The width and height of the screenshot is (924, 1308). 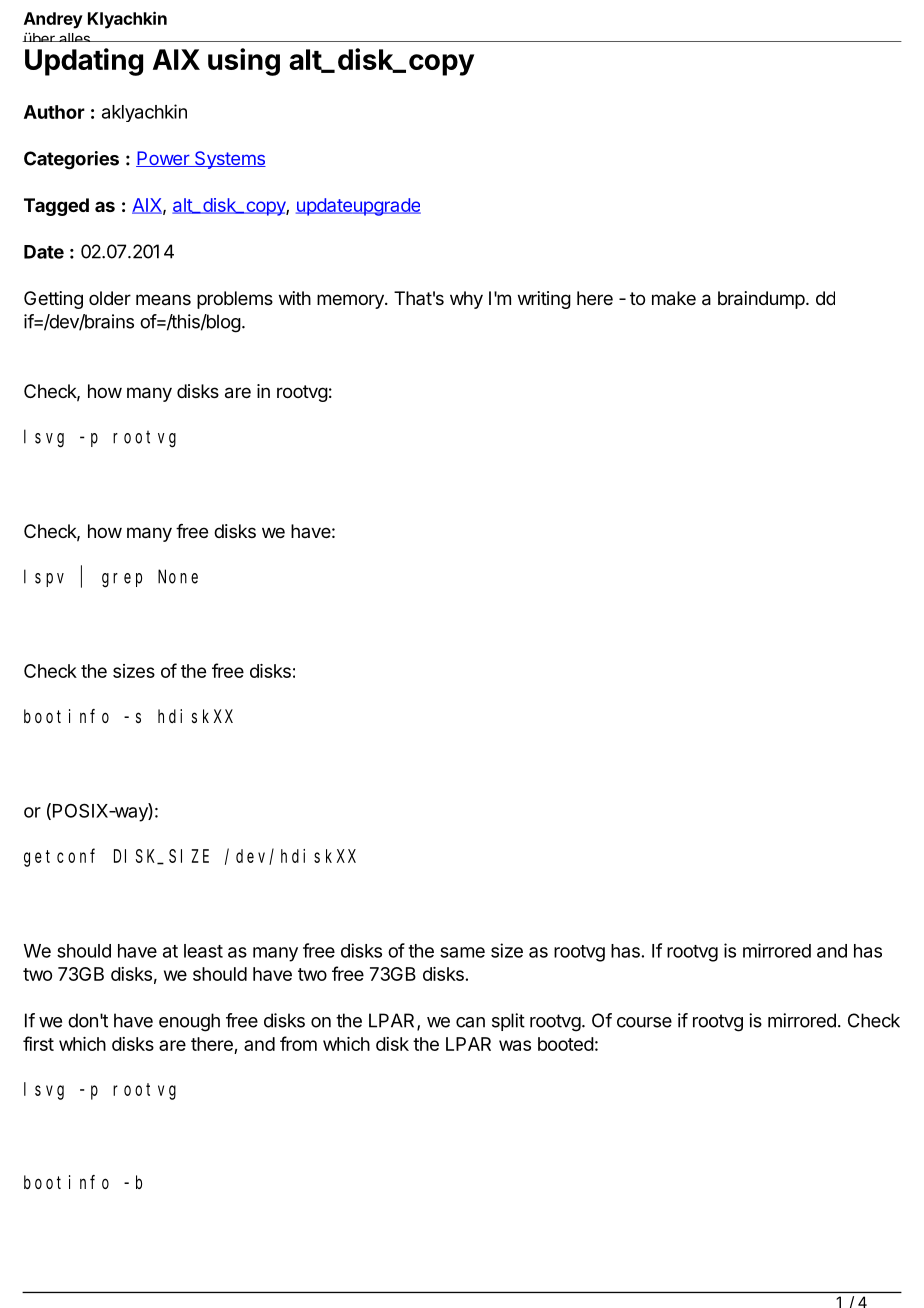 I want to click on using, so click(x=244, y=62).
